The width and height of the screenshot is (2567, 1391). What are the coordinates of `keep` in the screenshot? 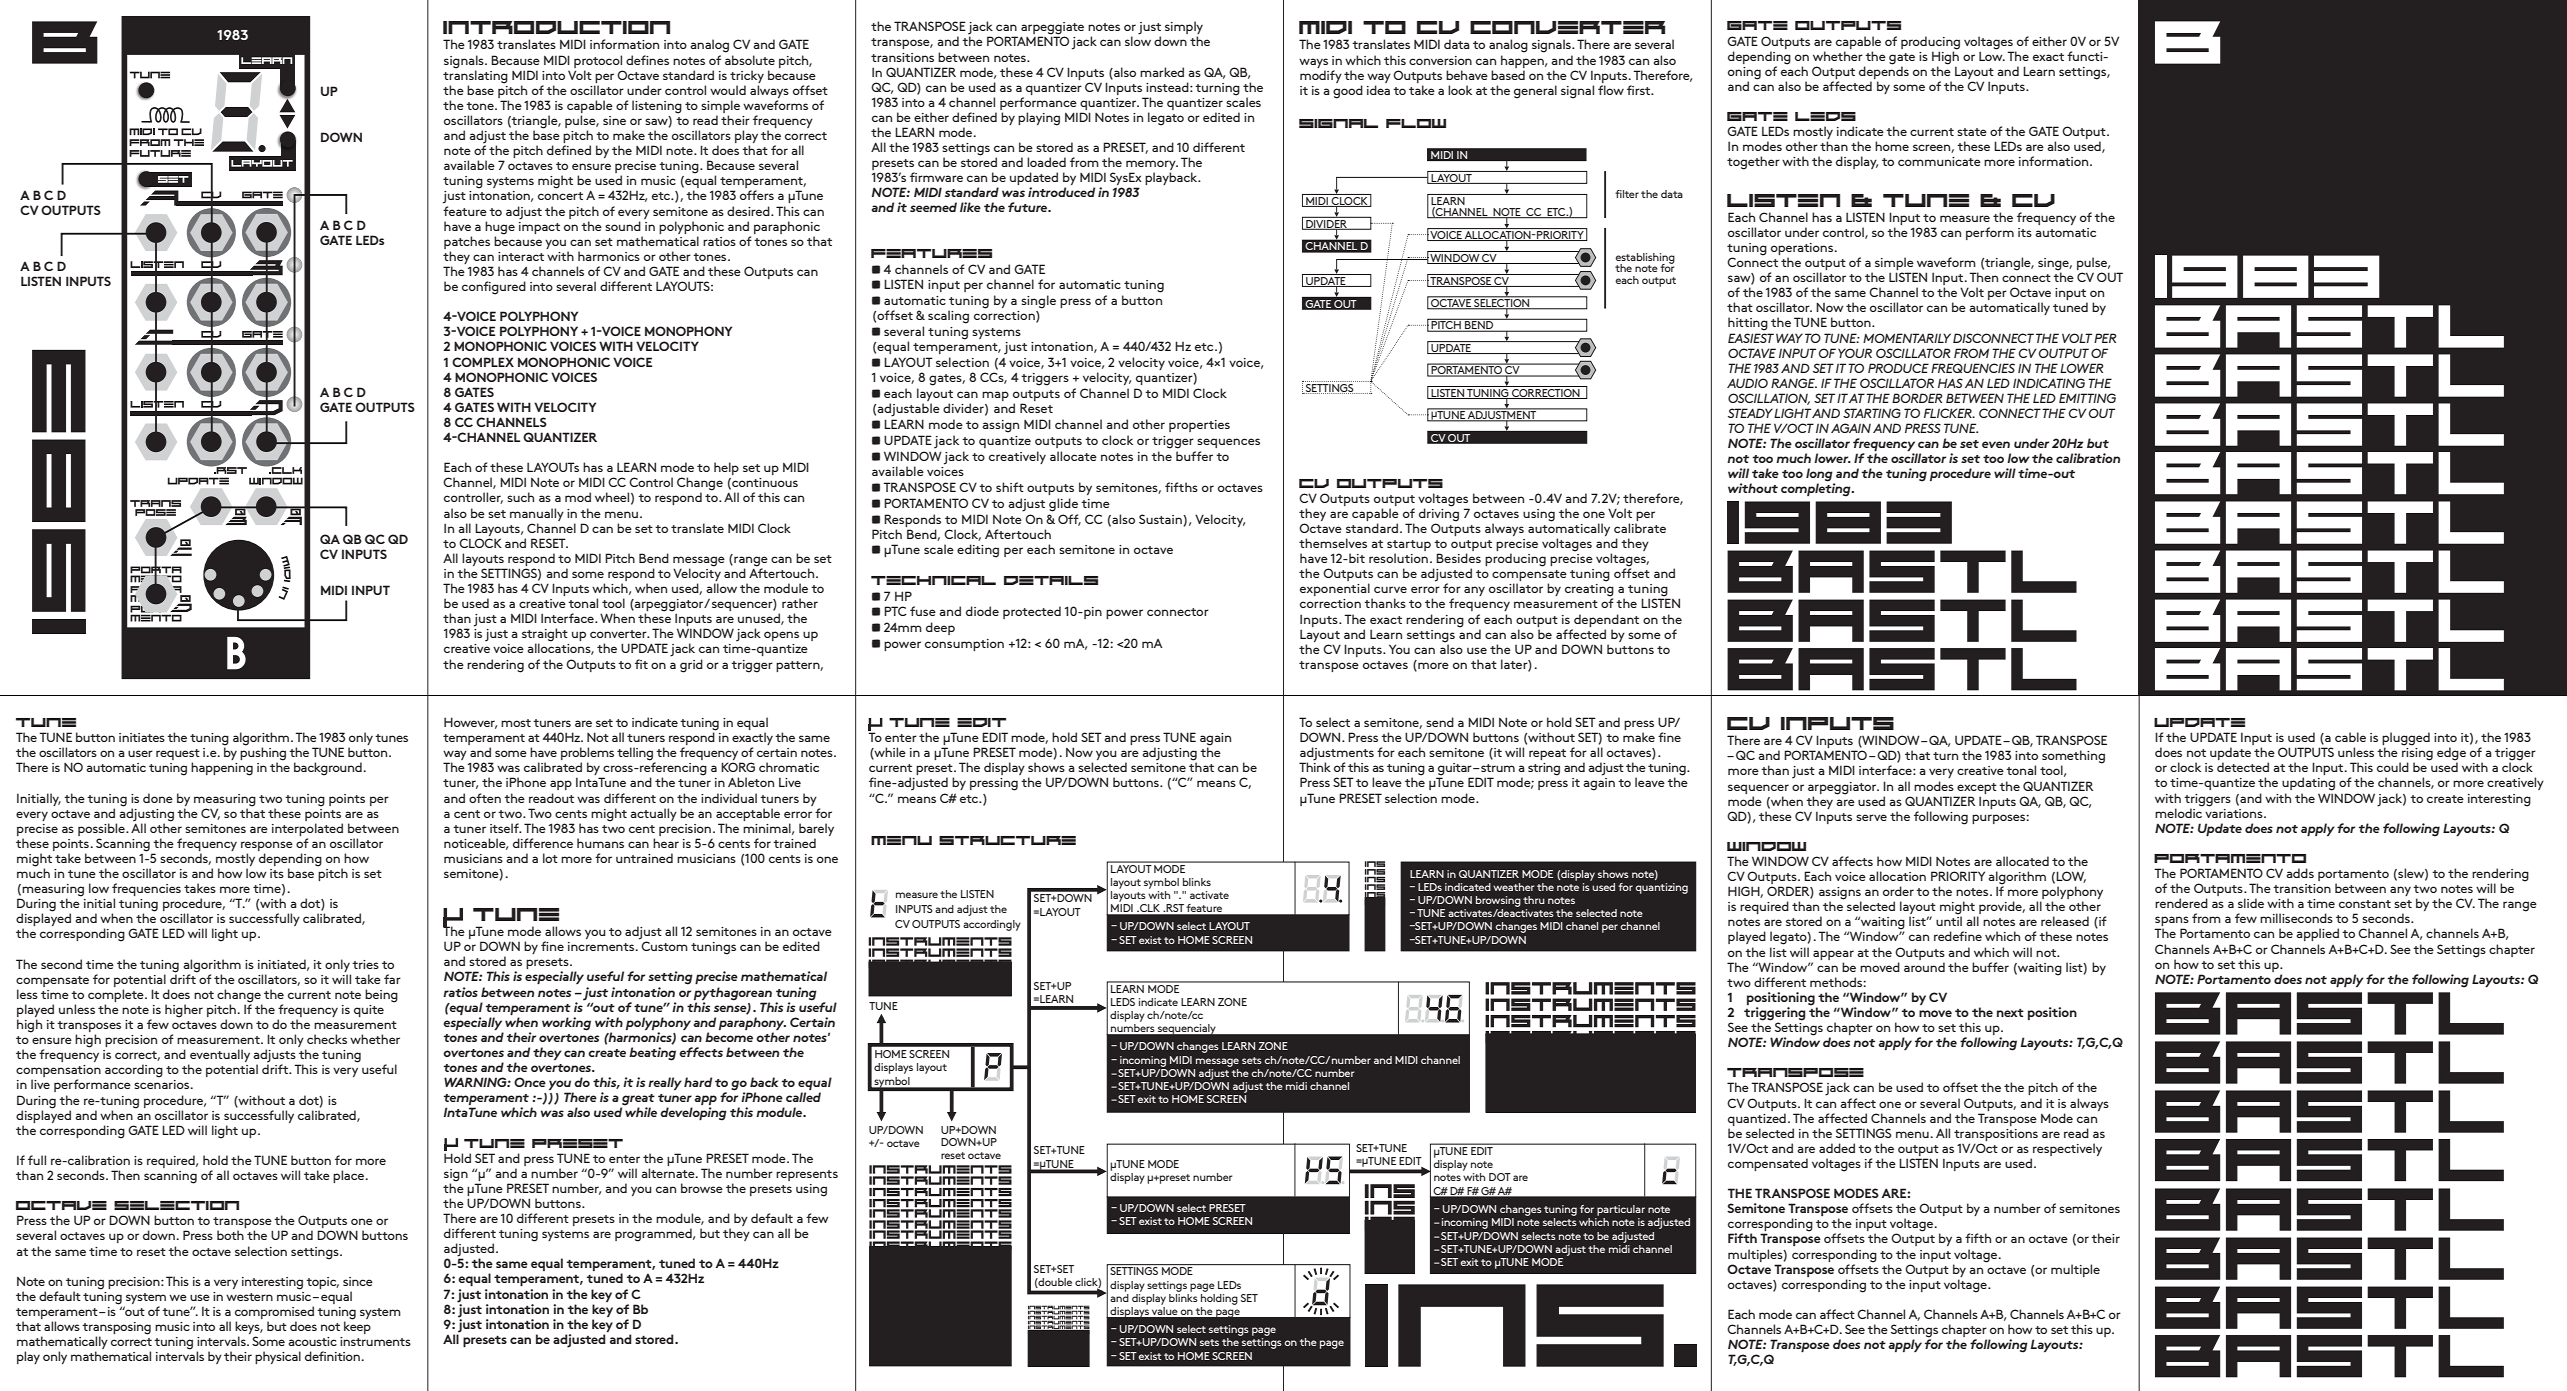 It's located at (357, 1326).
